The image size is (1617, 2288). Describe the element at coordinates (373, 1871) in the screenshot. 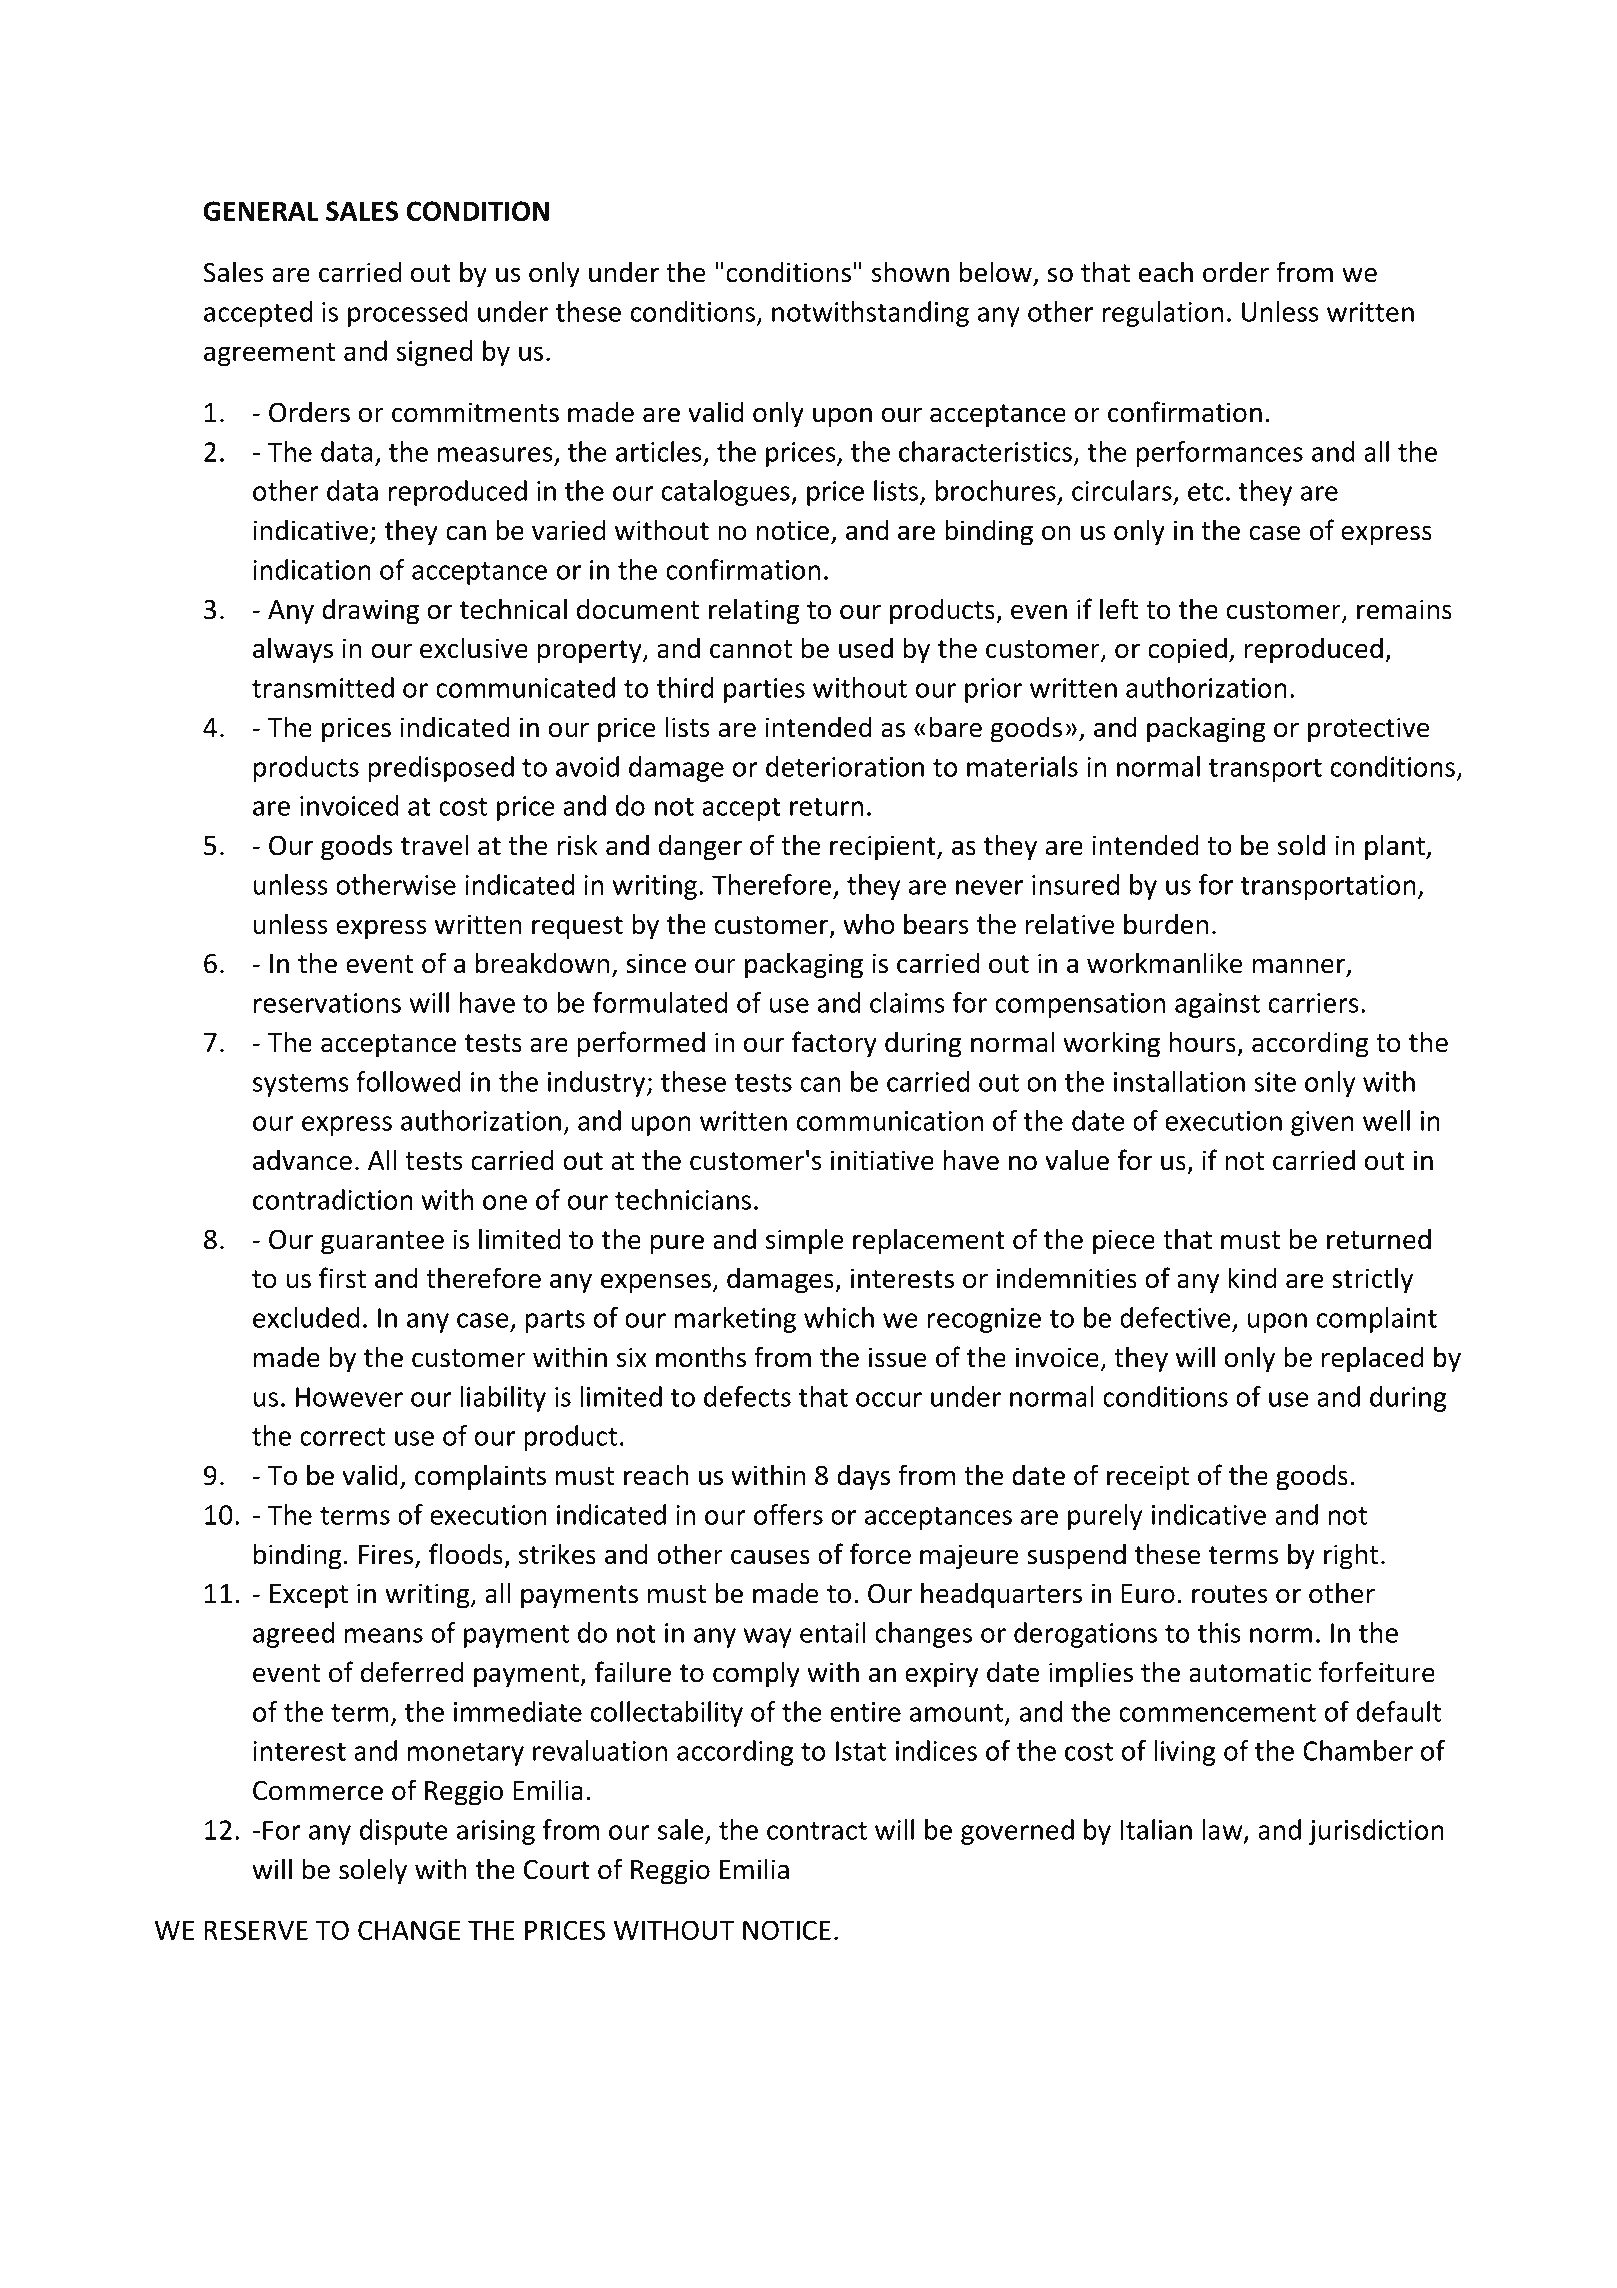

I see `solely` at that location.
